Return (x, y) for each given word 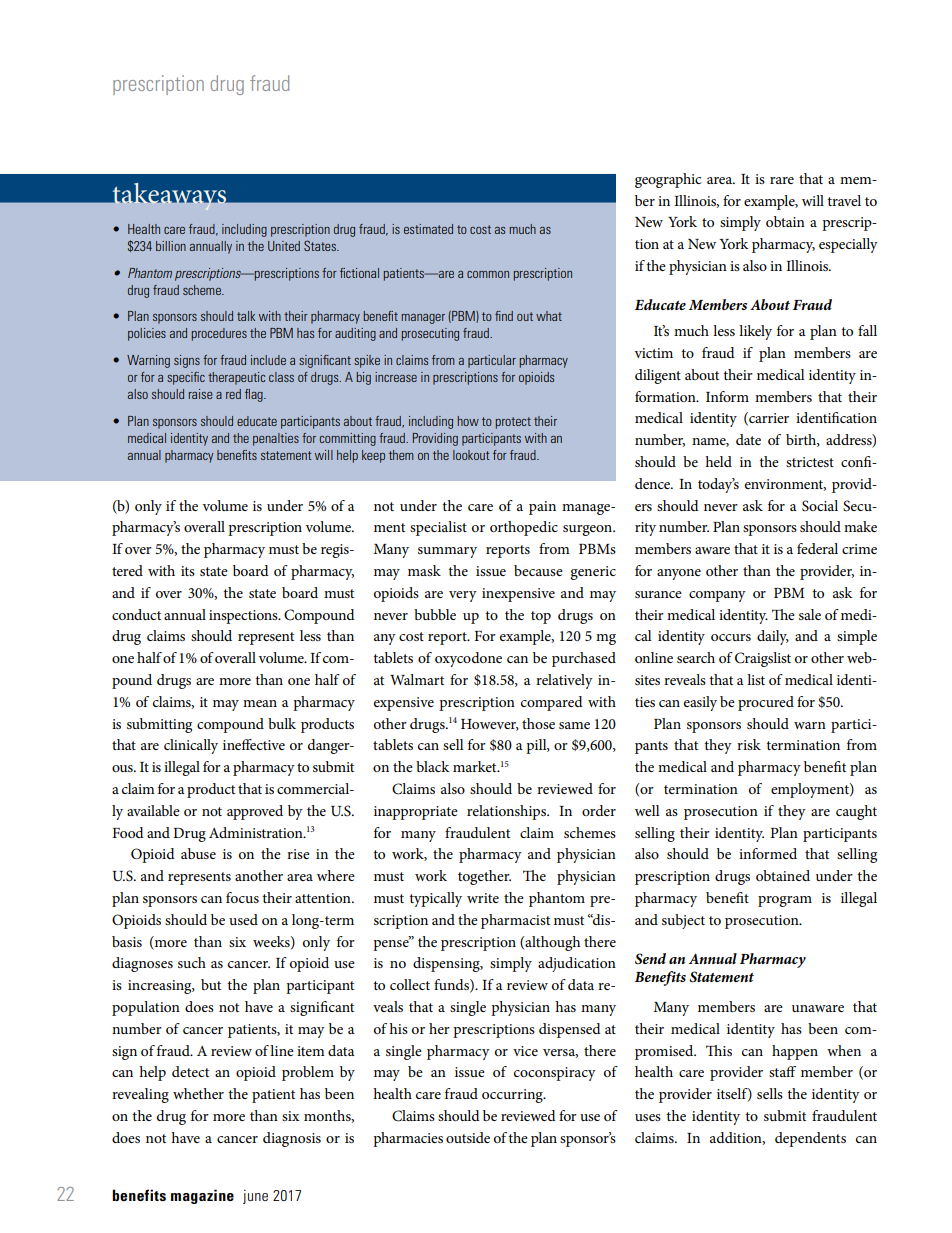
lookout (471, 455)
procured (766, 703)
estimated (428, 229)
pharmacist (515, 921)
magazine (202, 1196)
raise (201, 394)
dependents (810, 1139)
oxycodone (468, 659)
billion (171, 246)
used (243, 919)
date (748, 439)
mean (260, 703)
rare (782, 180)
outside (468, 1137)
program (785, 901)
